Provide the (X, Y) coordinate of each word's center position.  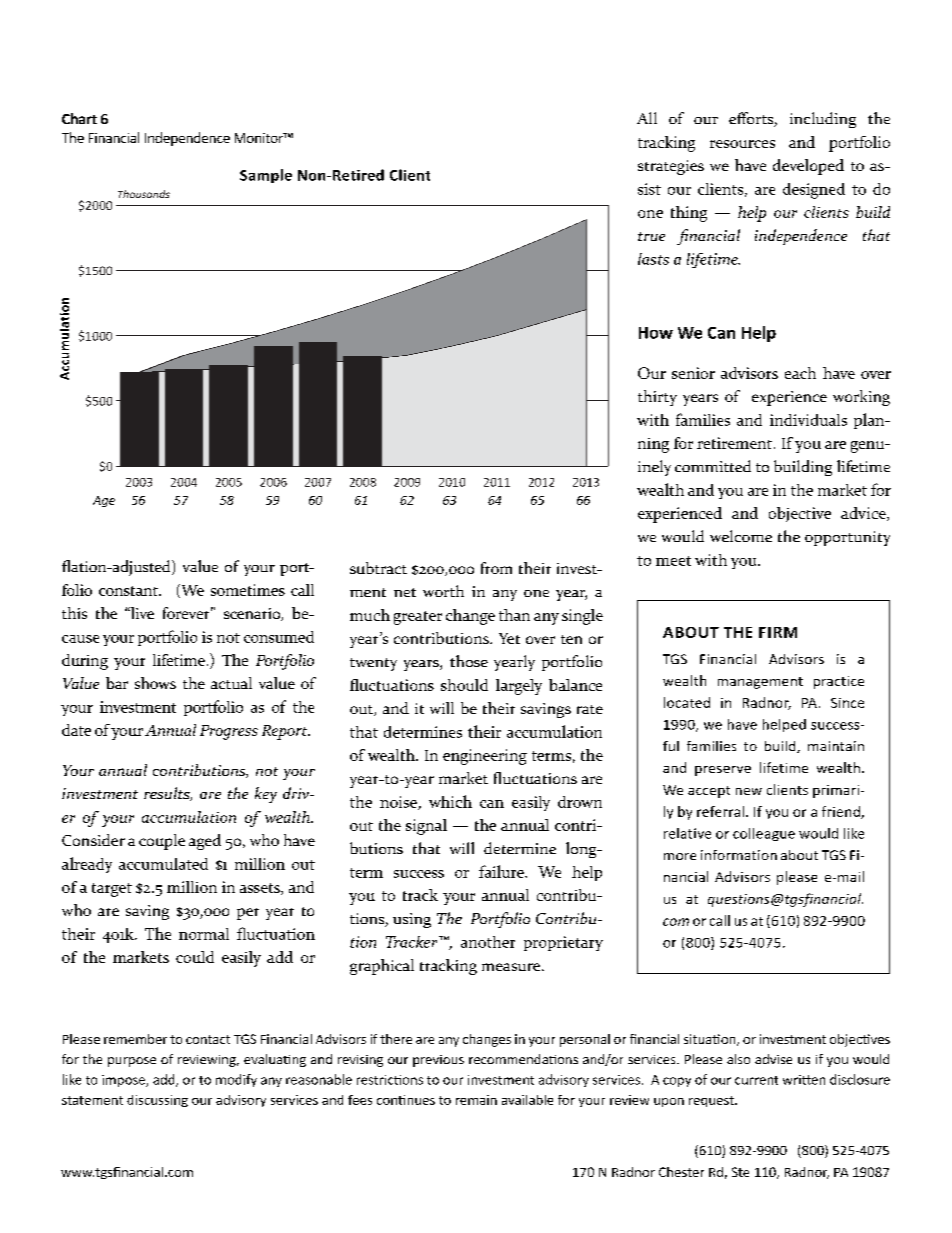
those (469, 661)
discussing (157, 1101)
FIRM (778, 632)
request (712, 1101)
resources (742, 144)
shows (155, 683)
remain (476, 1100)
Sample (266, 176)
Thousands (144, 194)
